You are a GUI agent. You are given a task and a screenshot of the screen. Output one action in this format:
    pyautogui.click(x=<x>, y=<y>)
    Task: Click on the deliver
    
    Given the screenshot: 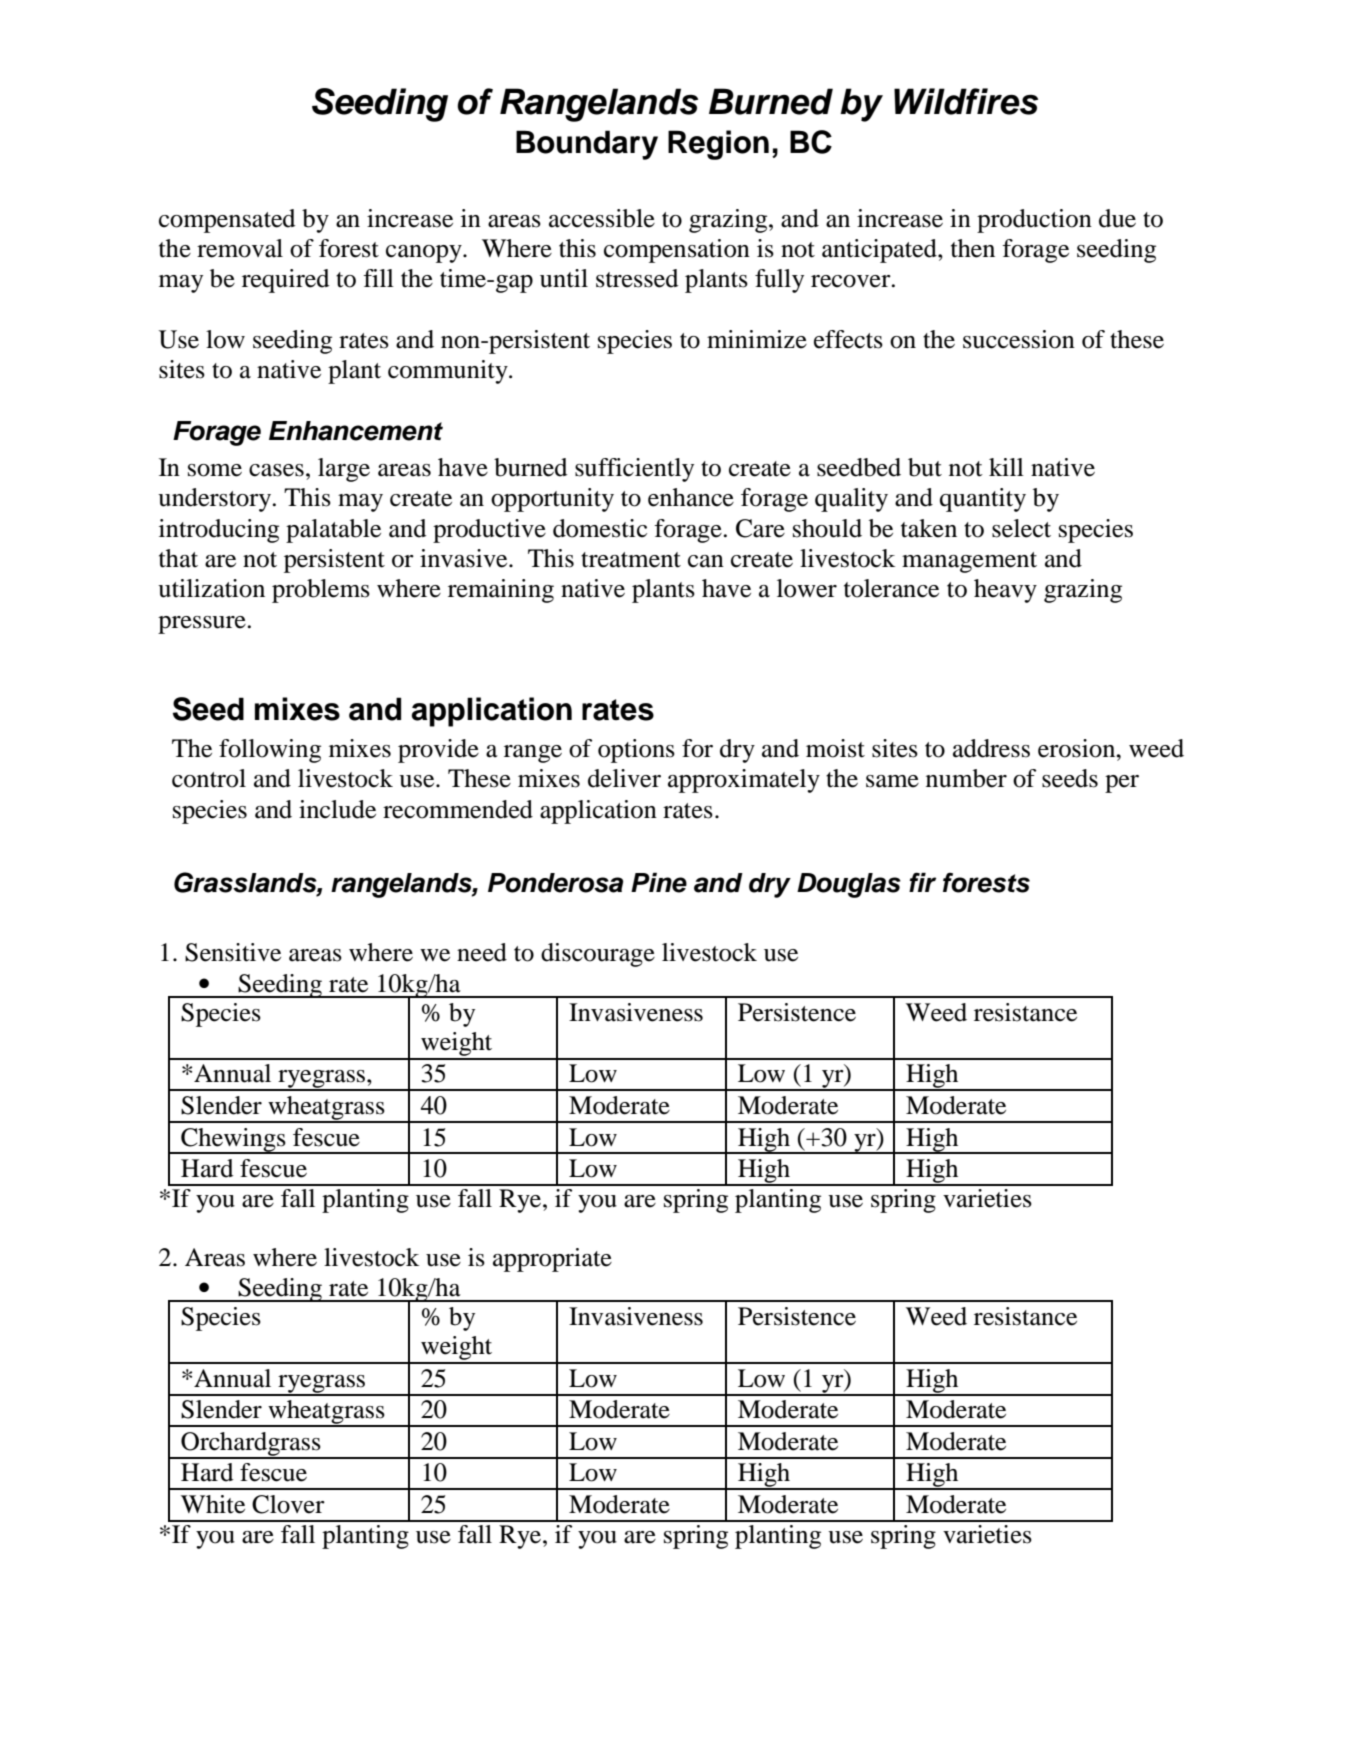 What is the action you would take?
    pyautogui.click(x=624, y=778)
